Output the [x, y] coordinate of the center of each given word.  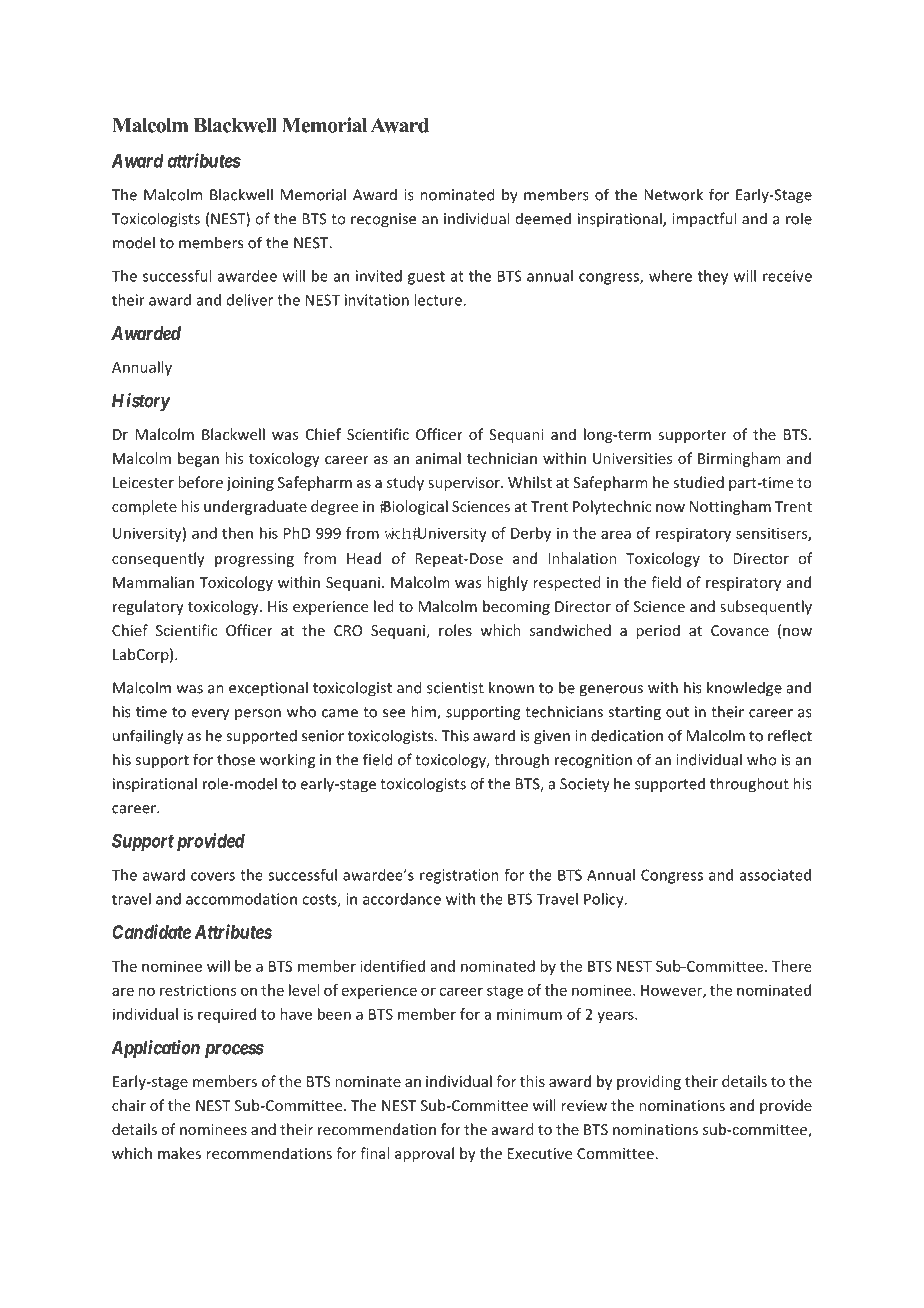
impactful [704, 219]
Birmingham [739, 459]
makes [179, 1153]
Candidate [151, 931]
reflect [790, 735]
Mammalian [153, 582]
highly [507, 583]
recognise [383, 220]
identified [392, 966]
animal [438, 458]
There [792, 966]
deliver [250, 300]
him [424, 712]
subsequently [766, 607]
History [141, 402]
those [236, 759]
